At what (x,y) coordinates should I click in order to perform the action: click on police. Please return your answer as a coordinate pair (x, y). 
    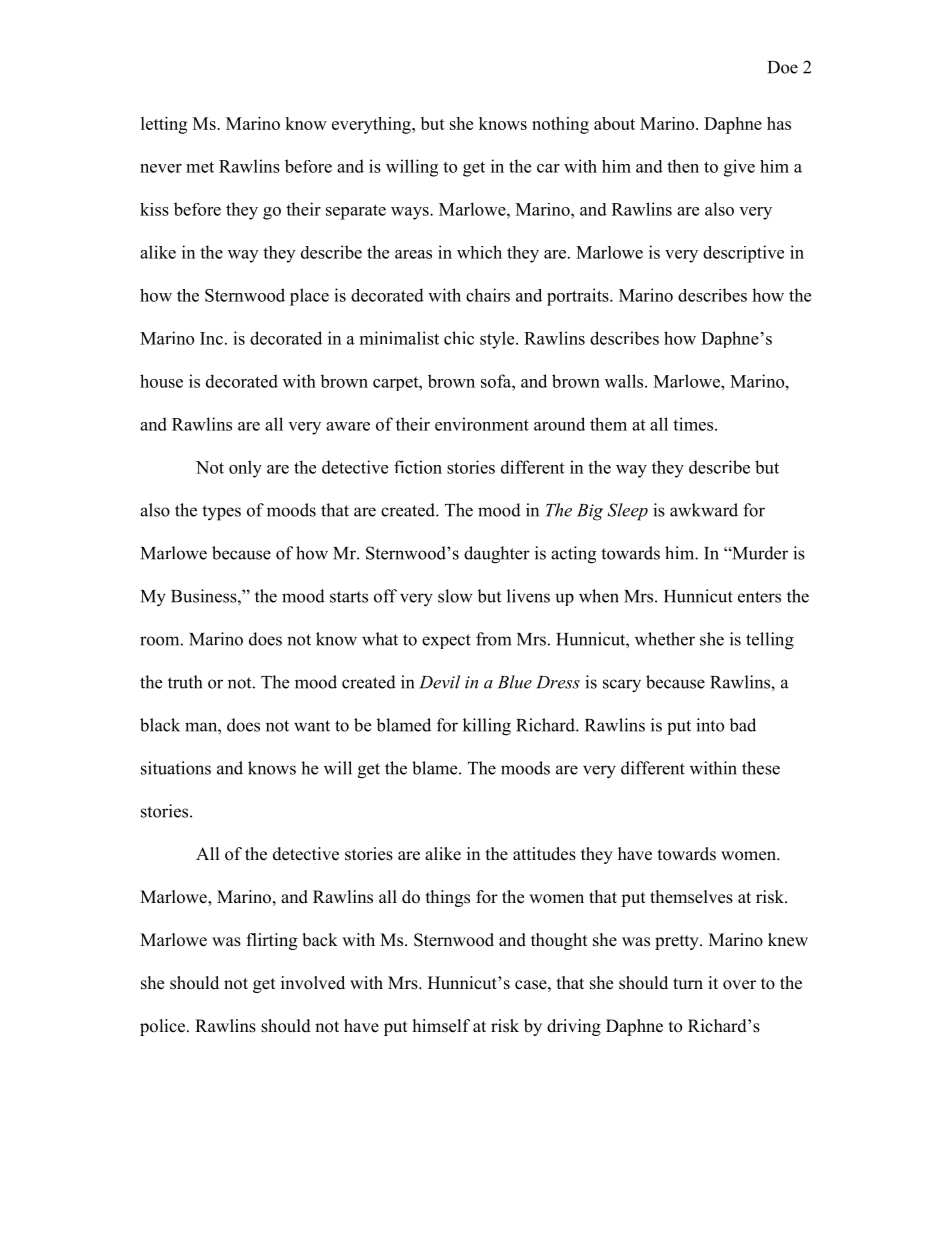
    Looking at the image, I should click on (164, 1027).
